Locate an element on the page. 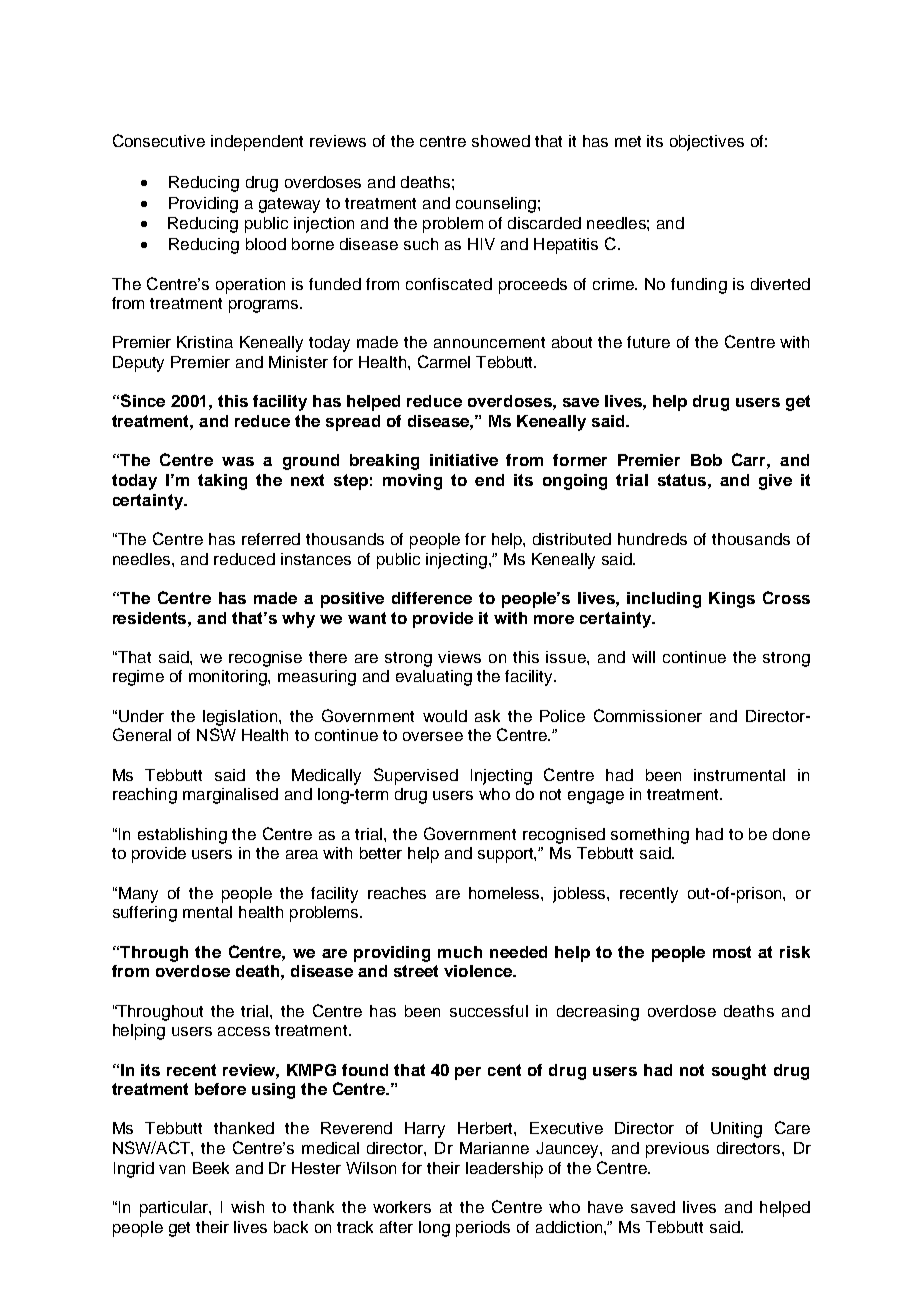  counseling is located at coordinates (496, 205).
